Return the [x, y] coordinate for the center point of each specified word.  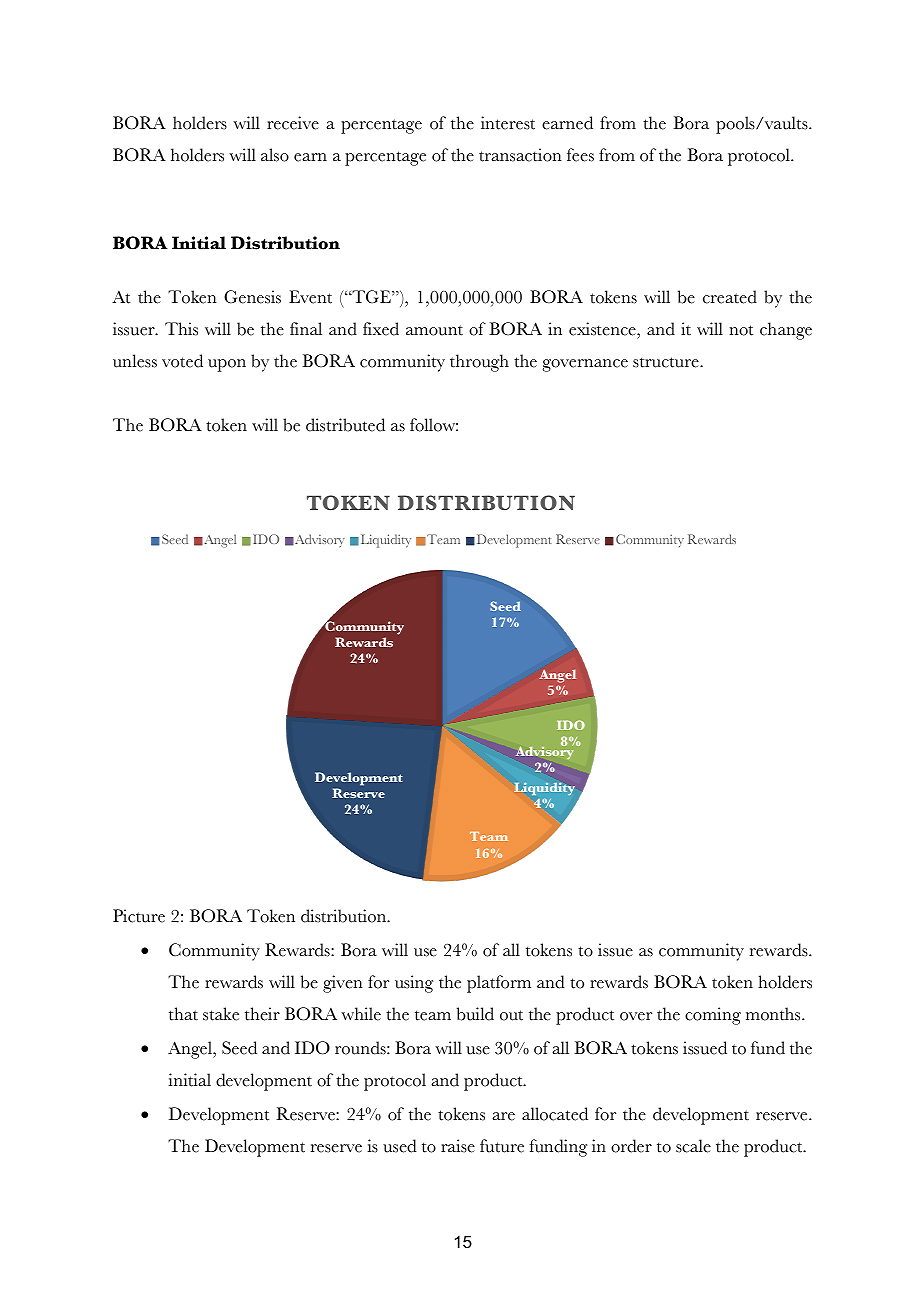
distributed [345, 425]
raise [458, 1146]
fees [580, 155]
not [741, 330]
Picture [139, 916]
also [275, 155]
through [479, 363]
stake [221, 1014]
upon [227, 365]
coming [713, 1016]
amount [434, 330]
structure [667, 362]
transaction [520, 155]
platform [499, 984]
